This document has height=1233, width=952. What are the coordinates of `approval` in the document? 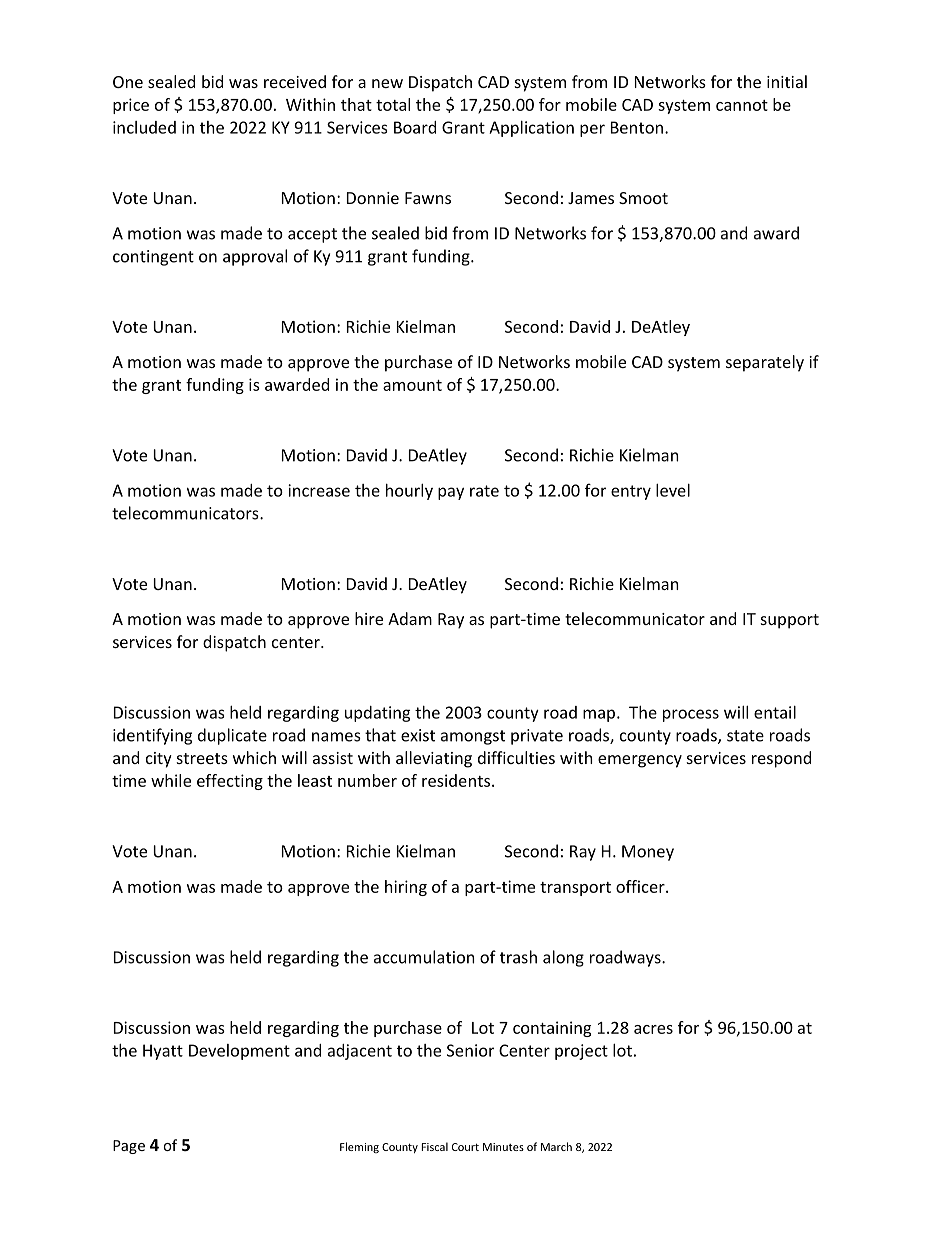 It's located at (255, 257).
